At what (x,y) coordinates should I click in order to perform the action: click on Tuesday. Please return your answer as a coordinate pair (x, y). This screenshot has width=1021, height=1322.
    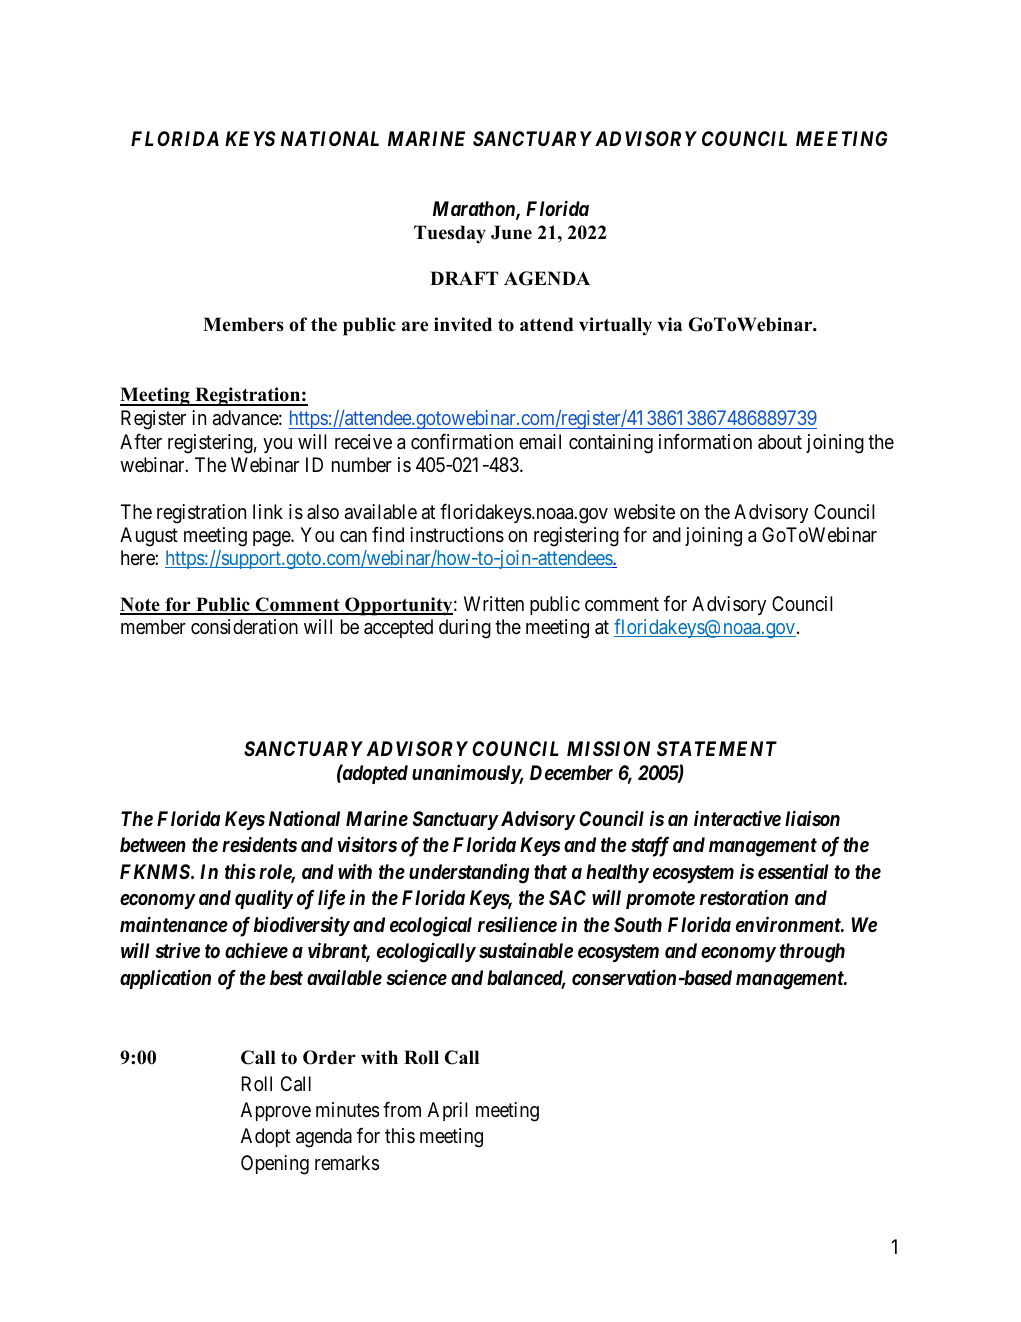
    Looking at the image, I should click on (450, 234).
